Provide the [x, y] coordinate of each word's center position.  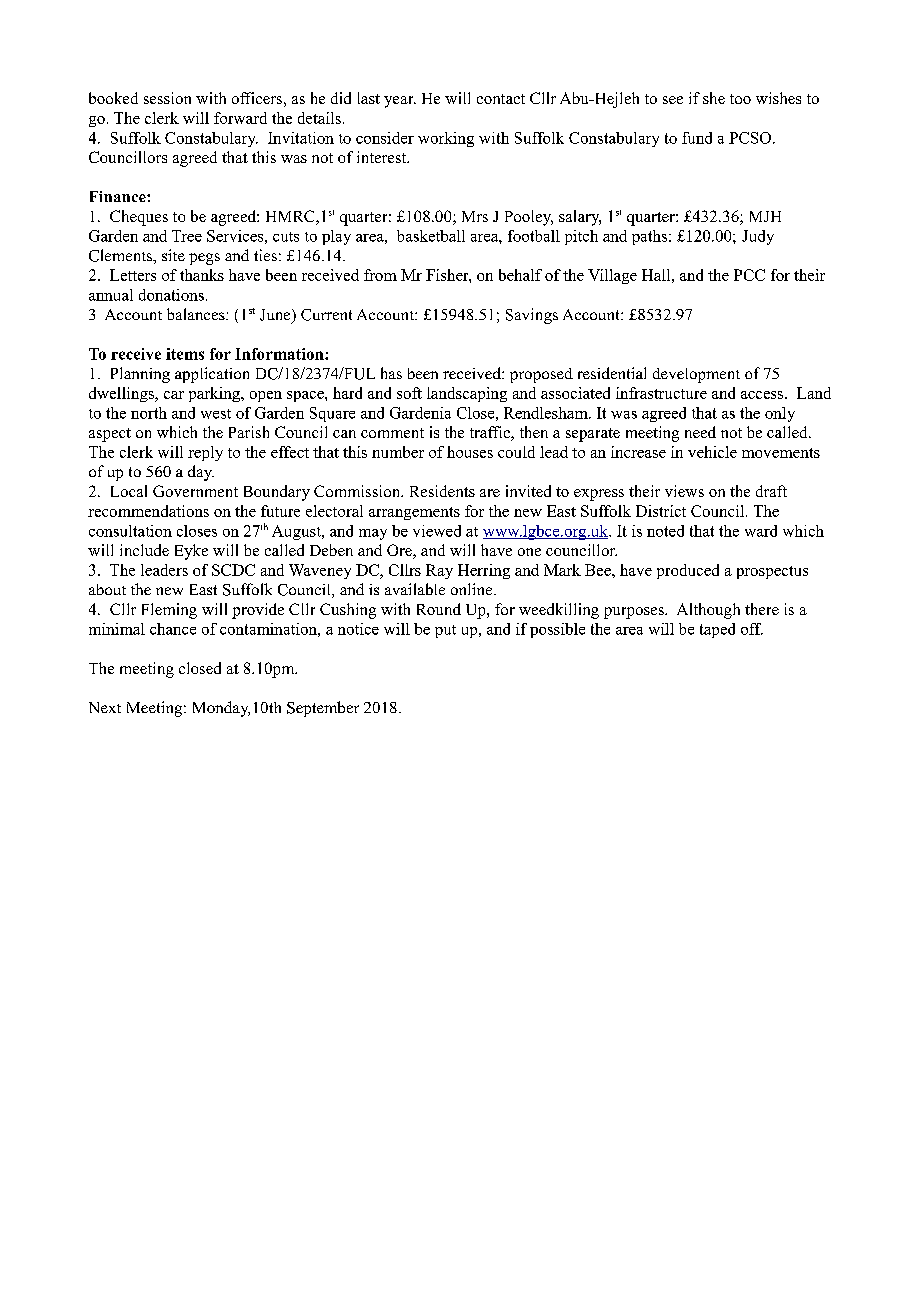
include [144, 550]
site [173, 255]
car [174, 395]
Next [105, 707]
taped [717, 630]
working [446, 139]
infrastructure [661, 393]
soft [409, 393]
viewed [437, 531]
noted [665, 531]
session [167, 98]
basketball [431, 236]
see [673, 100]
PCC [749, 275]
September [323, 709]
